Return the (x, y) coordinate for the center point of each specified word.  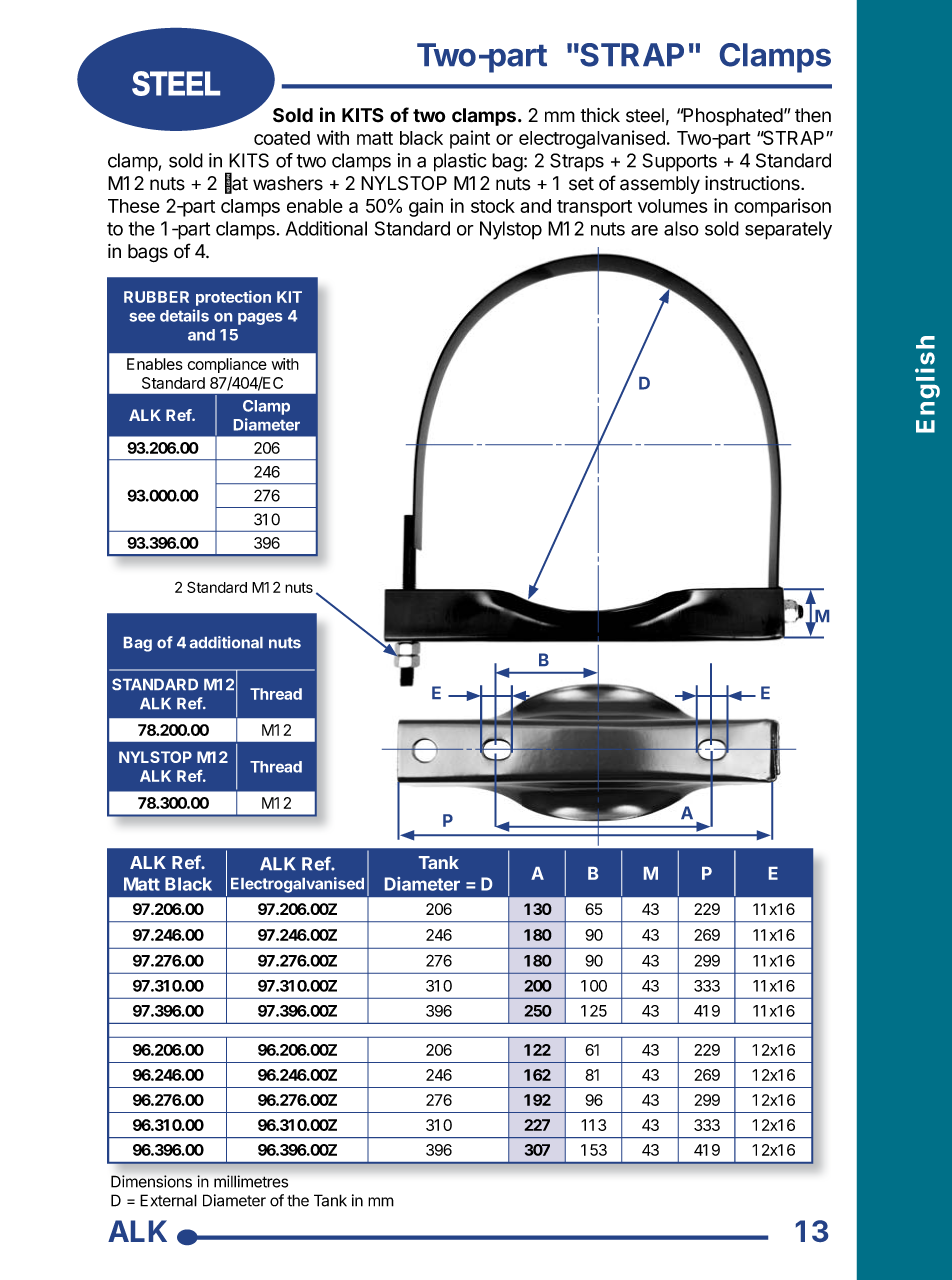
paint (470, 139)
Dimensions (151, 1181)
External (168, 1200)
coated (282, 138)
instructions (753, 183)
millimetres (251, 1181)
